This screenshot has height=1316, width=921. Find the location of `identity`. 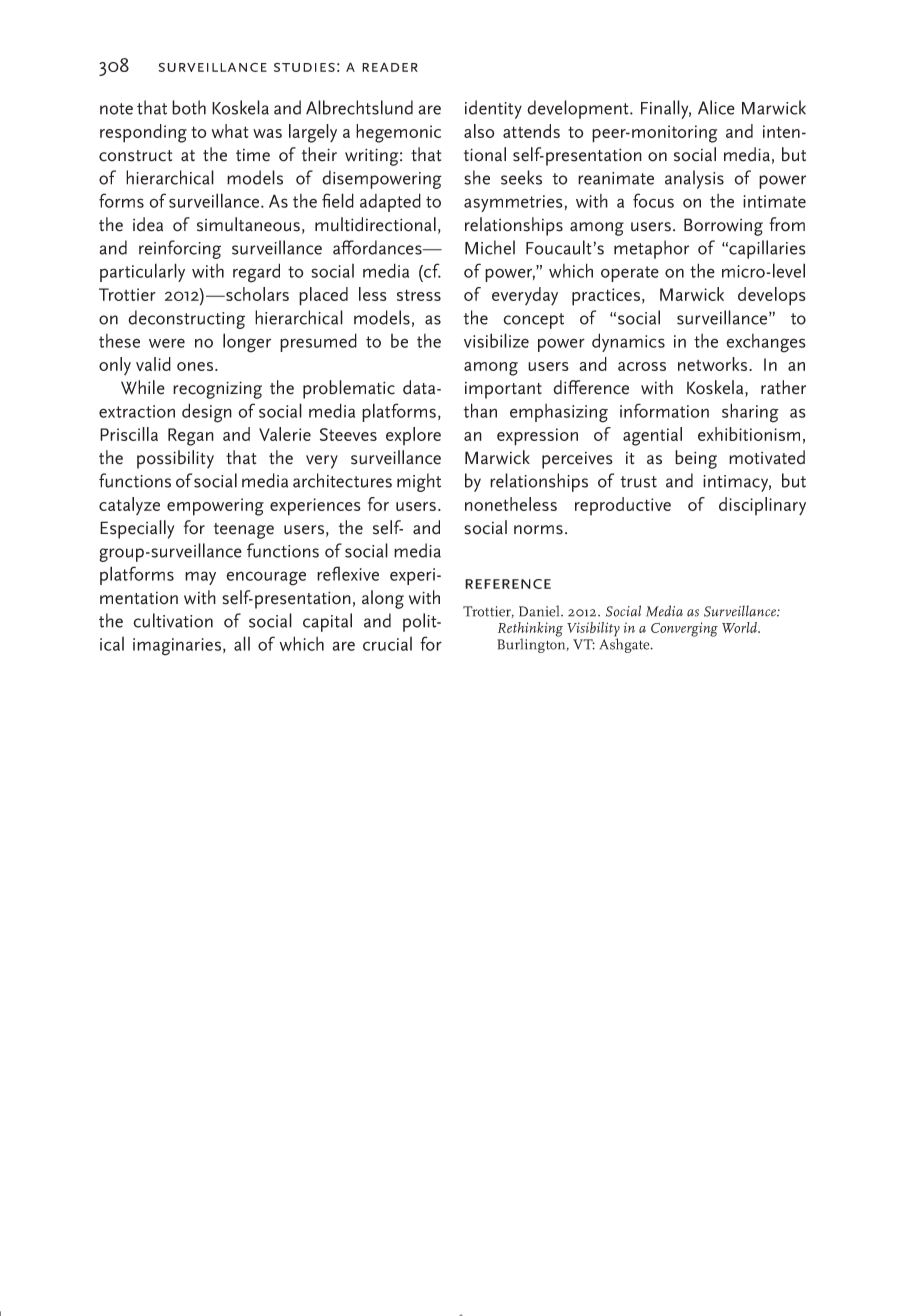

identity is located at coordinates (493, 109).
